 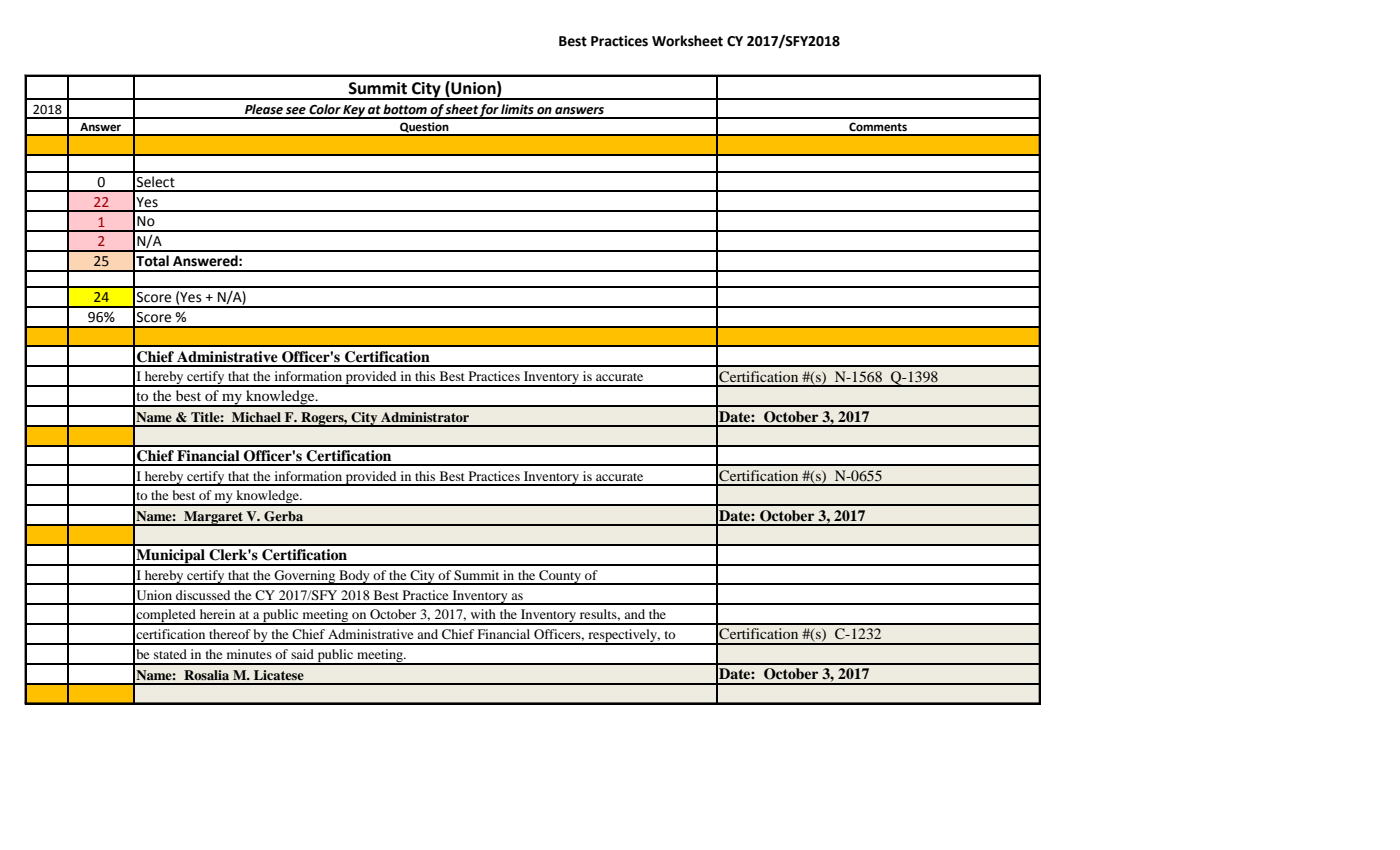 What do you see at coordinates (230, 634) in the screenshot?
I see `thereof` at bounding box center [230, 634].
